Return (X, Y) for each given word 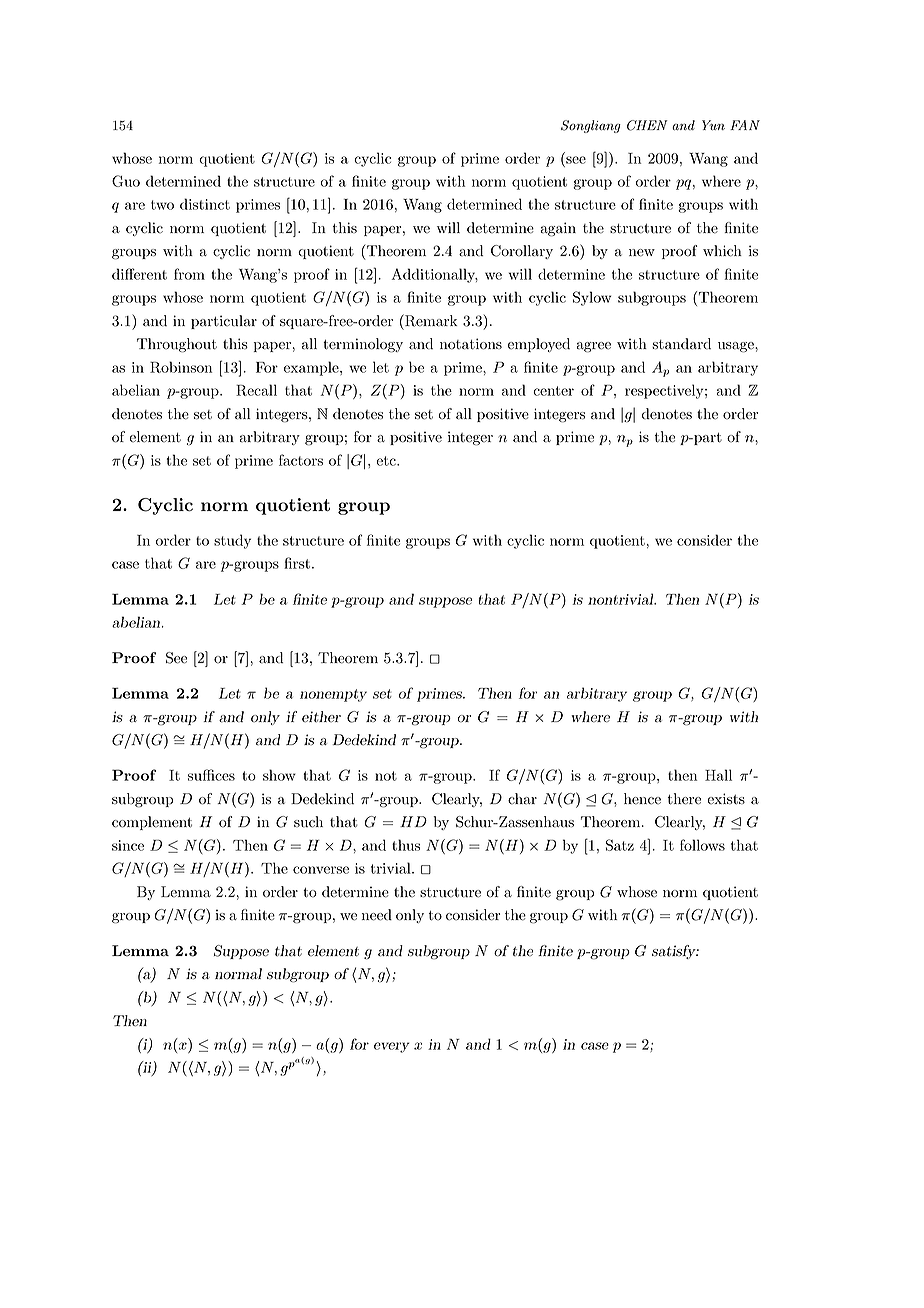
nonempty (333, 695)
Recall (256, 390)
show (279, 775)
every (392, 1047)
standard (681, 344)
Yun (713, 125)
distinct (205, 204)
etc (387, 461)
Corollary (522, 252)
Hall (718, 775)
